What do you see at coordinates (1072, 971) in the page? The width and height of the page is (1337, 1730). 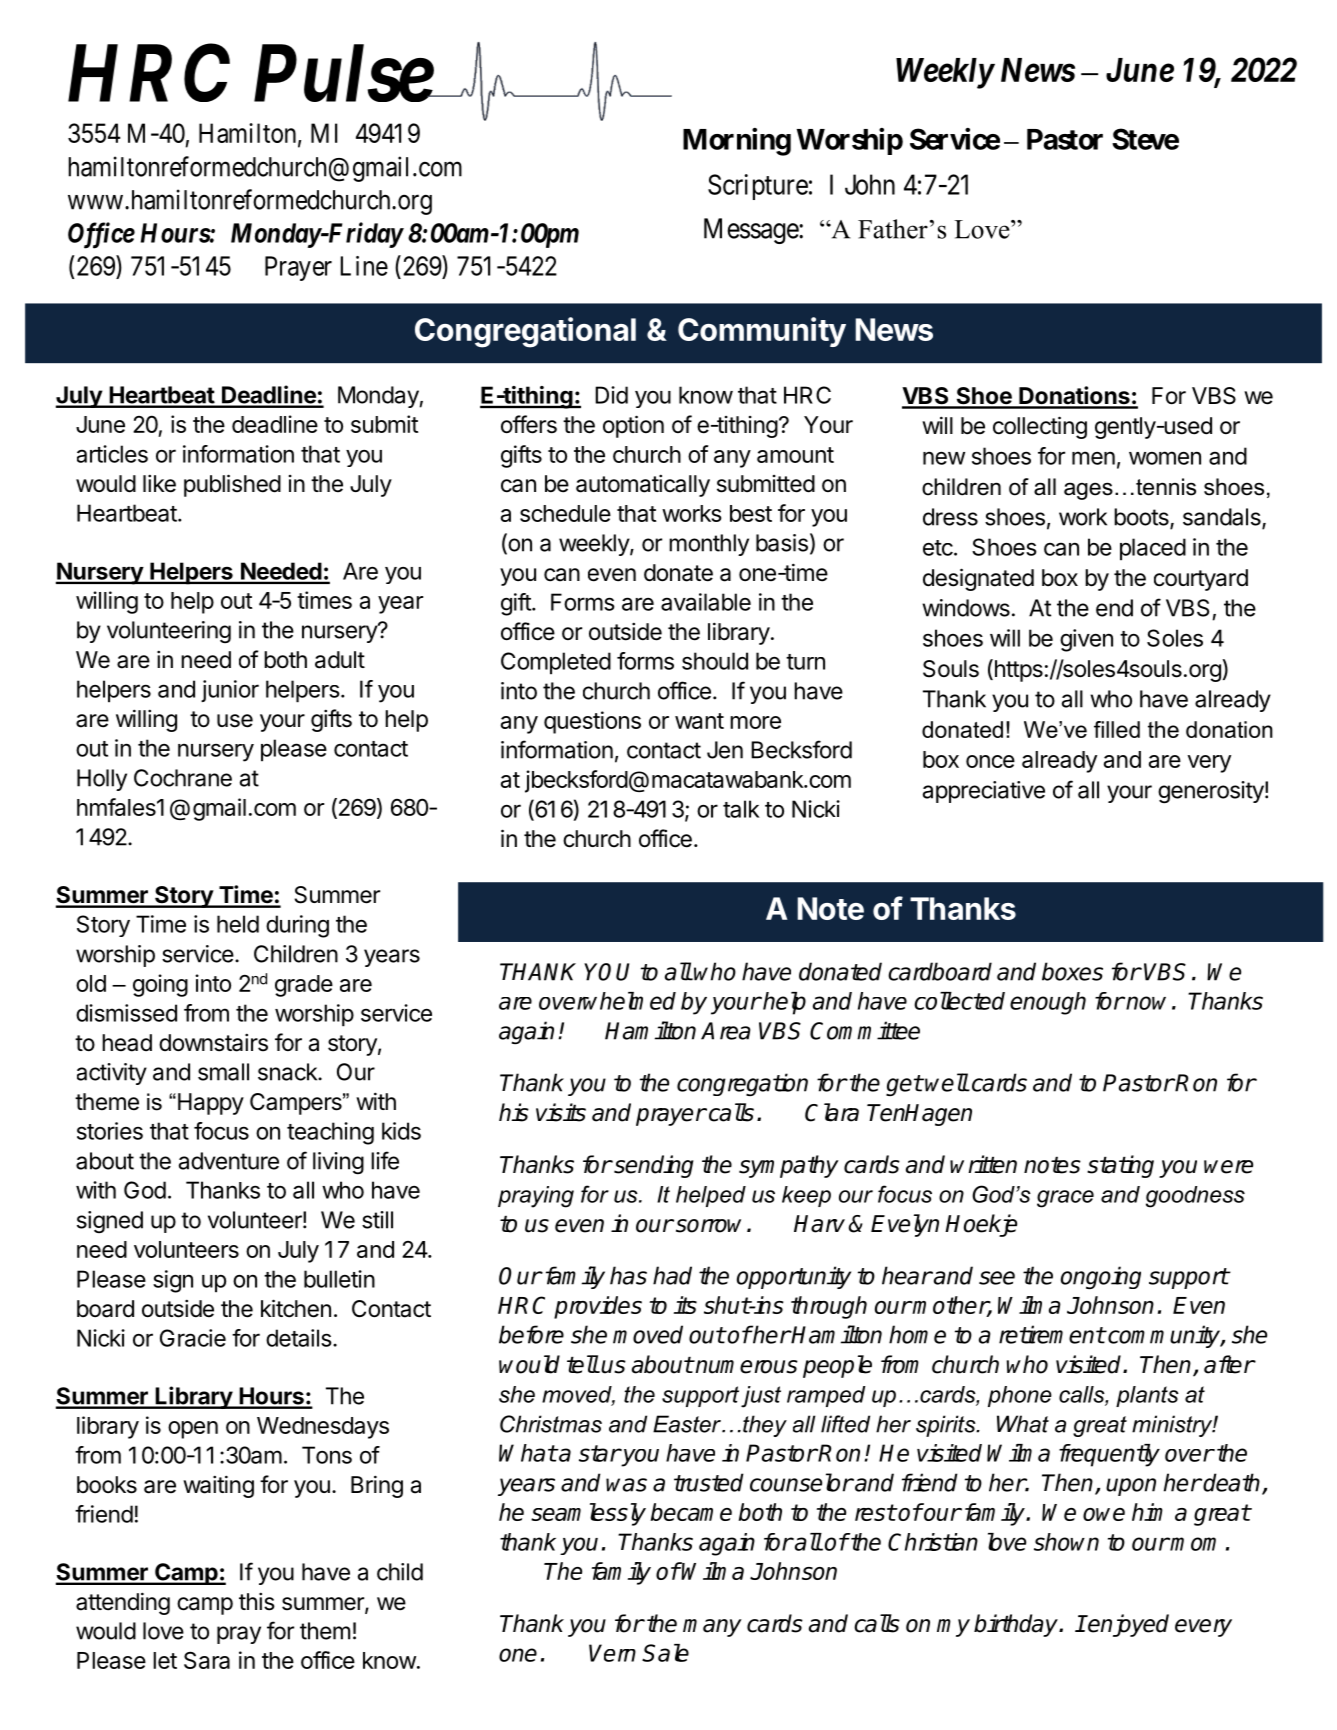 I see `boxes` at bounding box center [1072, 971].
